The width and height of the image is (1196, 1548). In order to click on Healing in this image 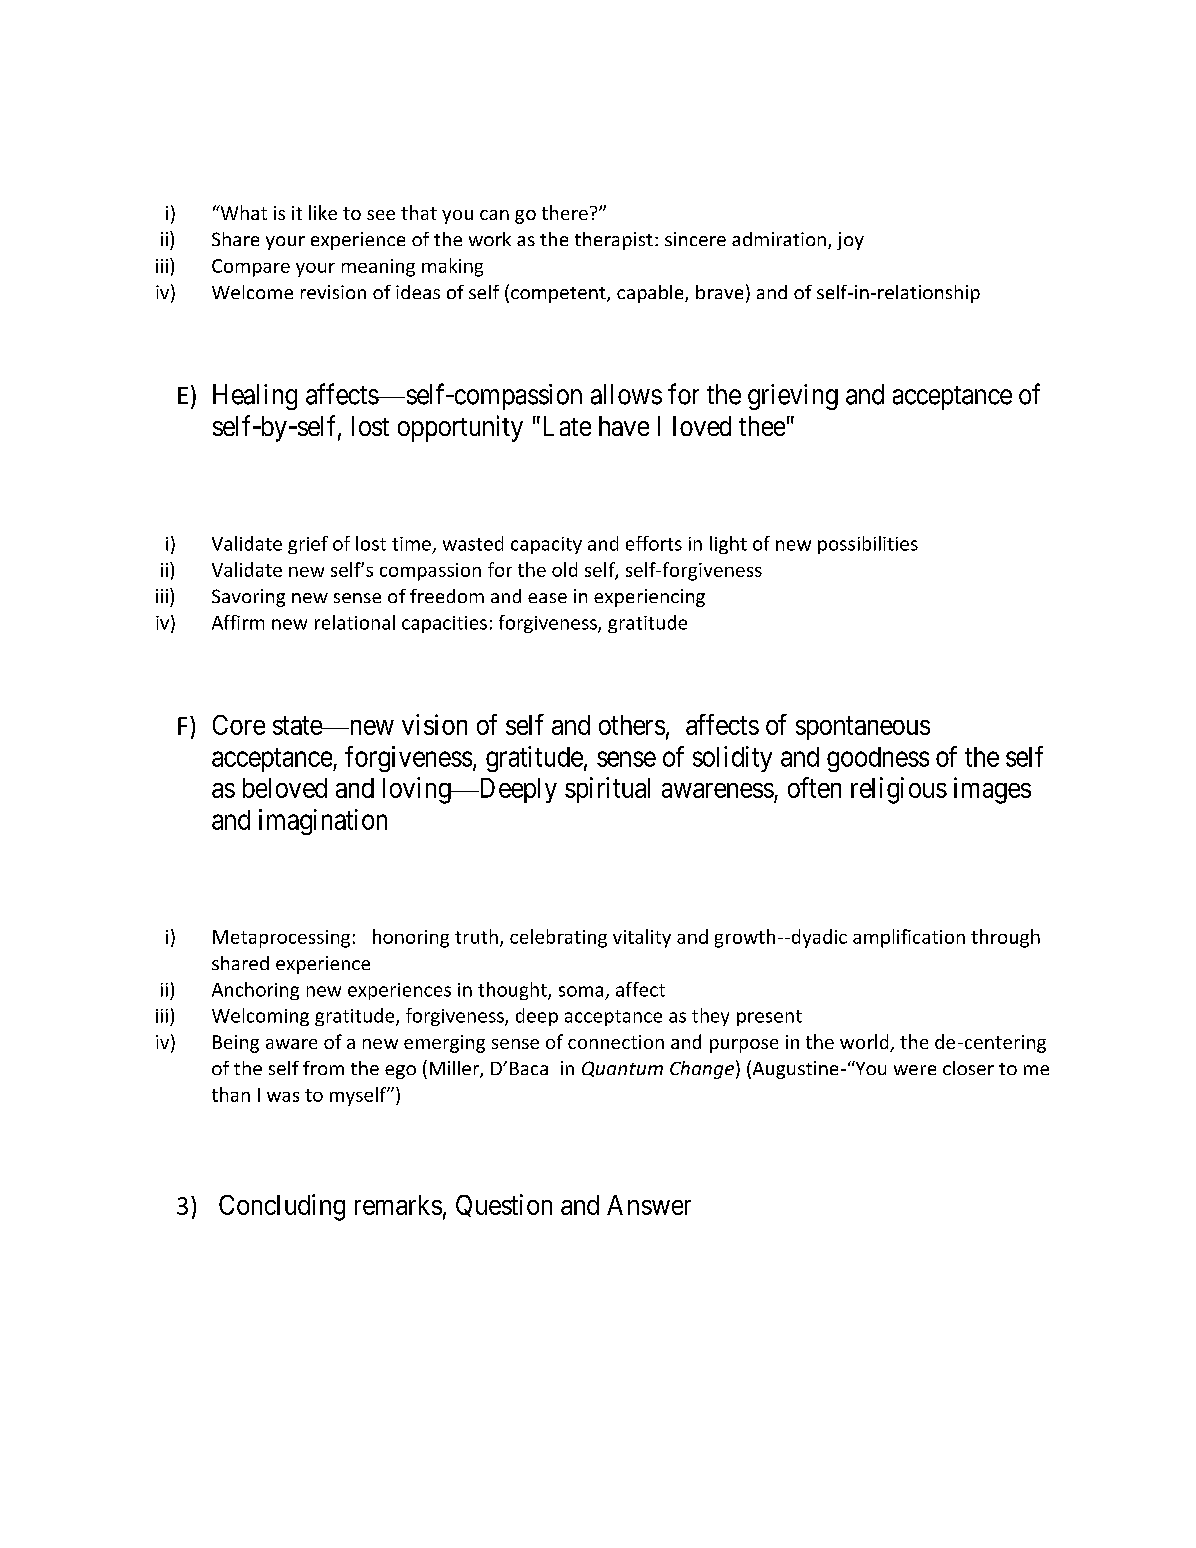, I will do `click(255, 397)`.
